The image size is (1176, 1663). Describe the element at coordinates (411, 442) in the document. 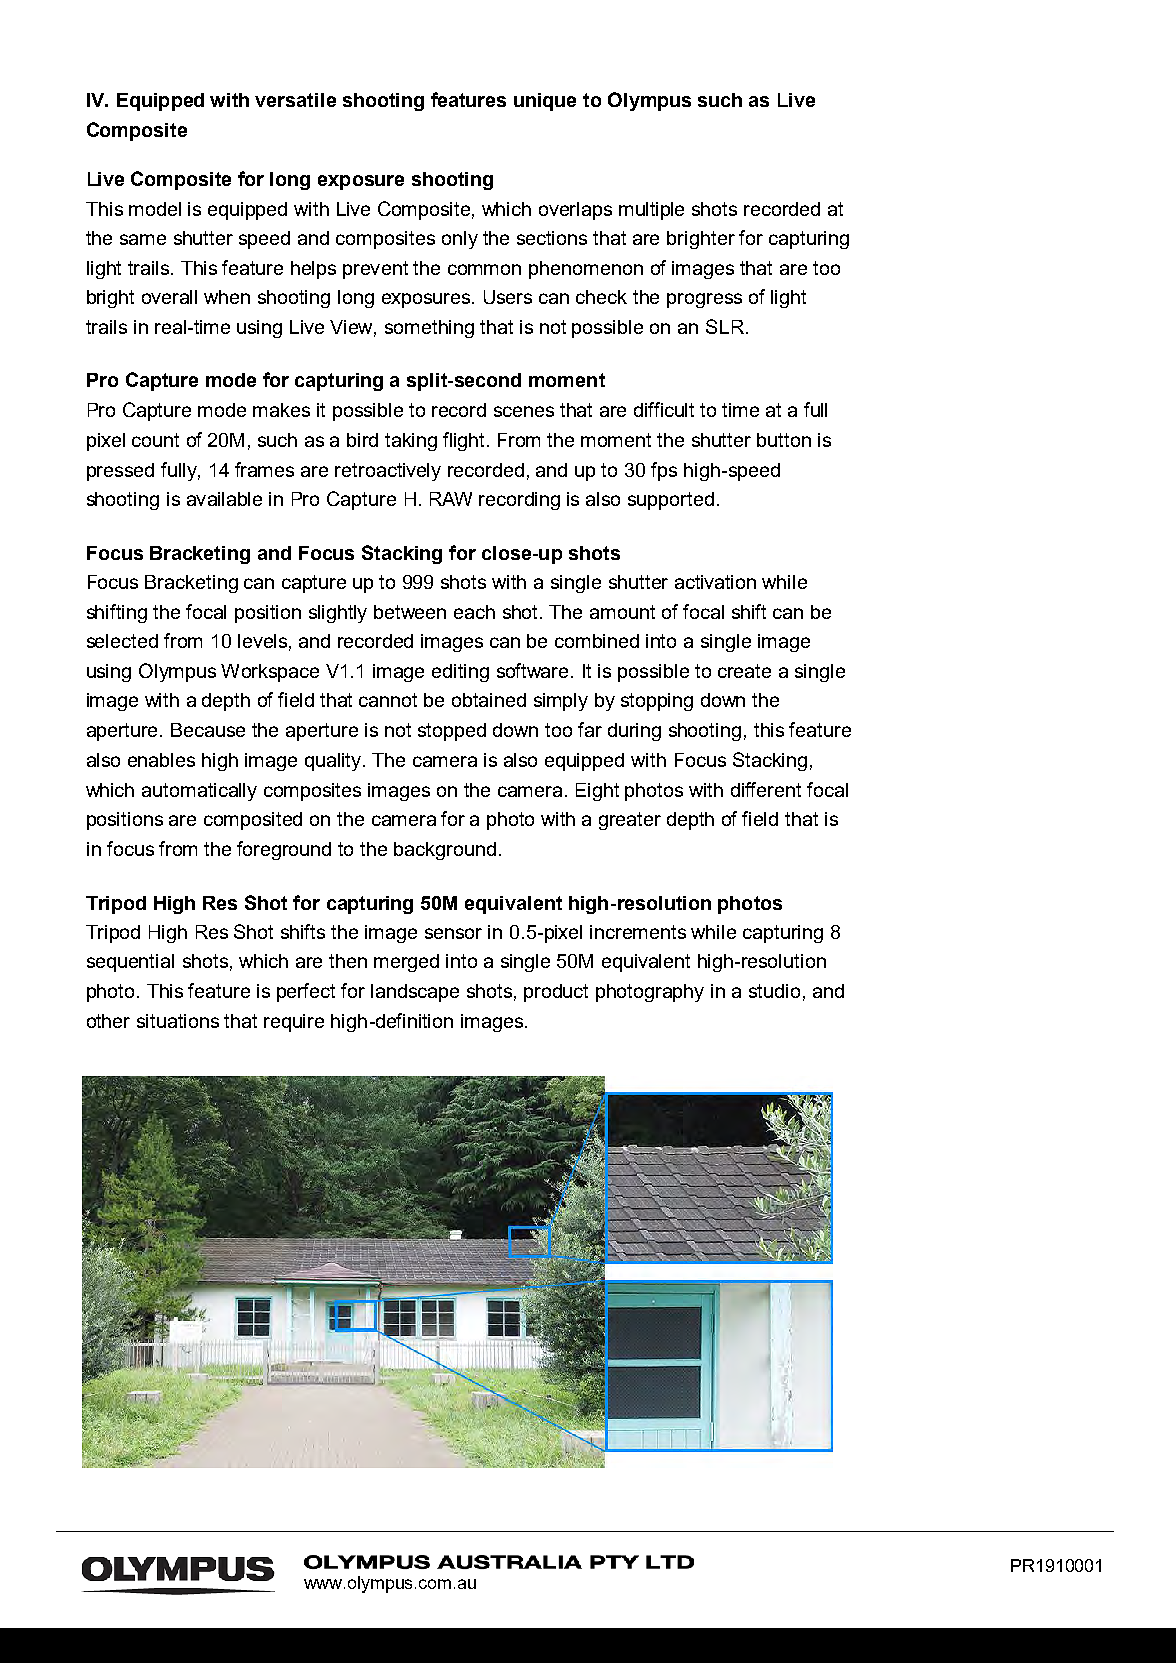

I see `taking` at that location.
